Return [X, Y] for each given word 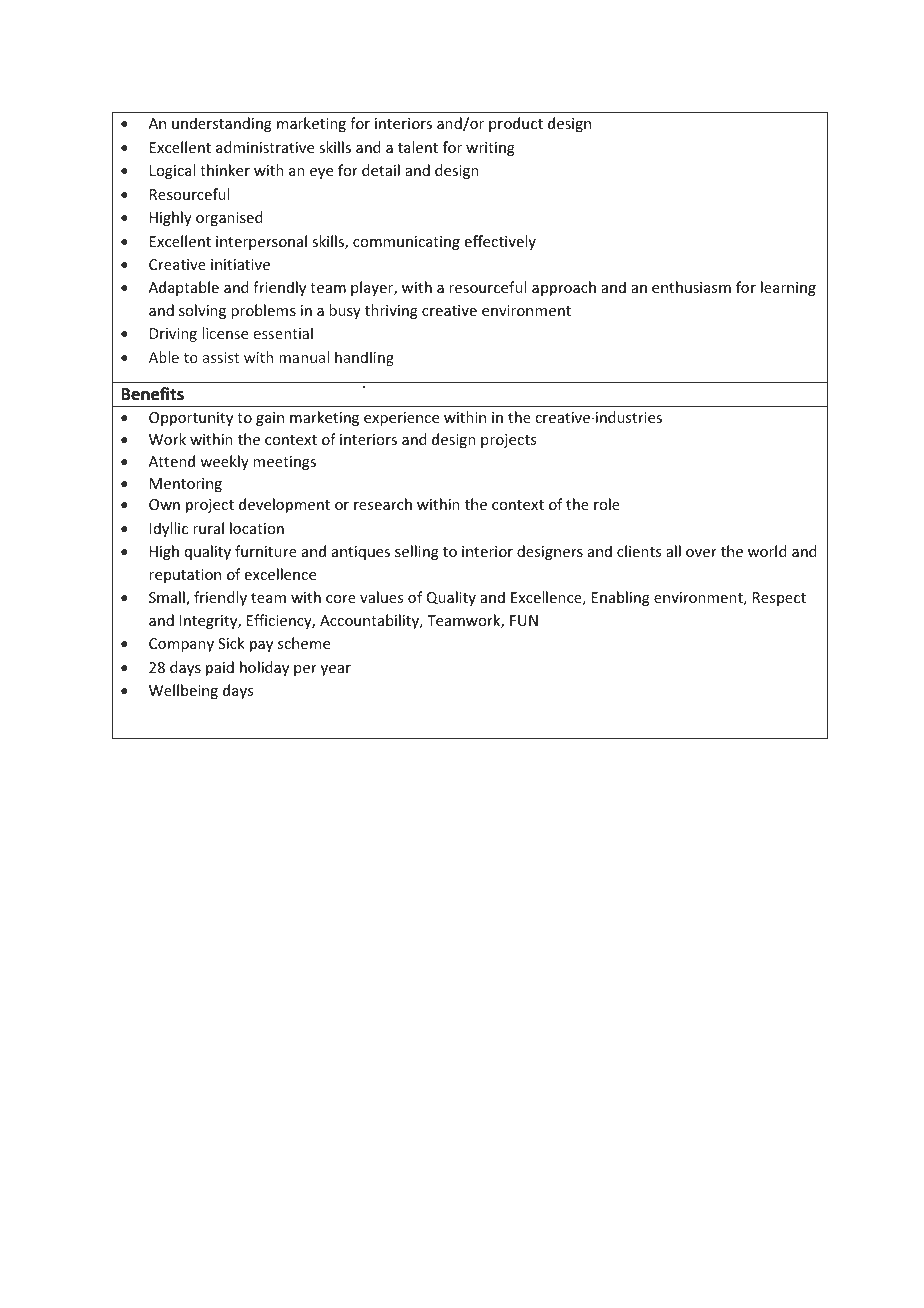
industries [627, 417]
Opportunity [191, 419]
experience [401, 419]
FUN [524, 620]
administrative [265, 147]
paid [220, 668]
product [516, 124]
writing [490, 149]
